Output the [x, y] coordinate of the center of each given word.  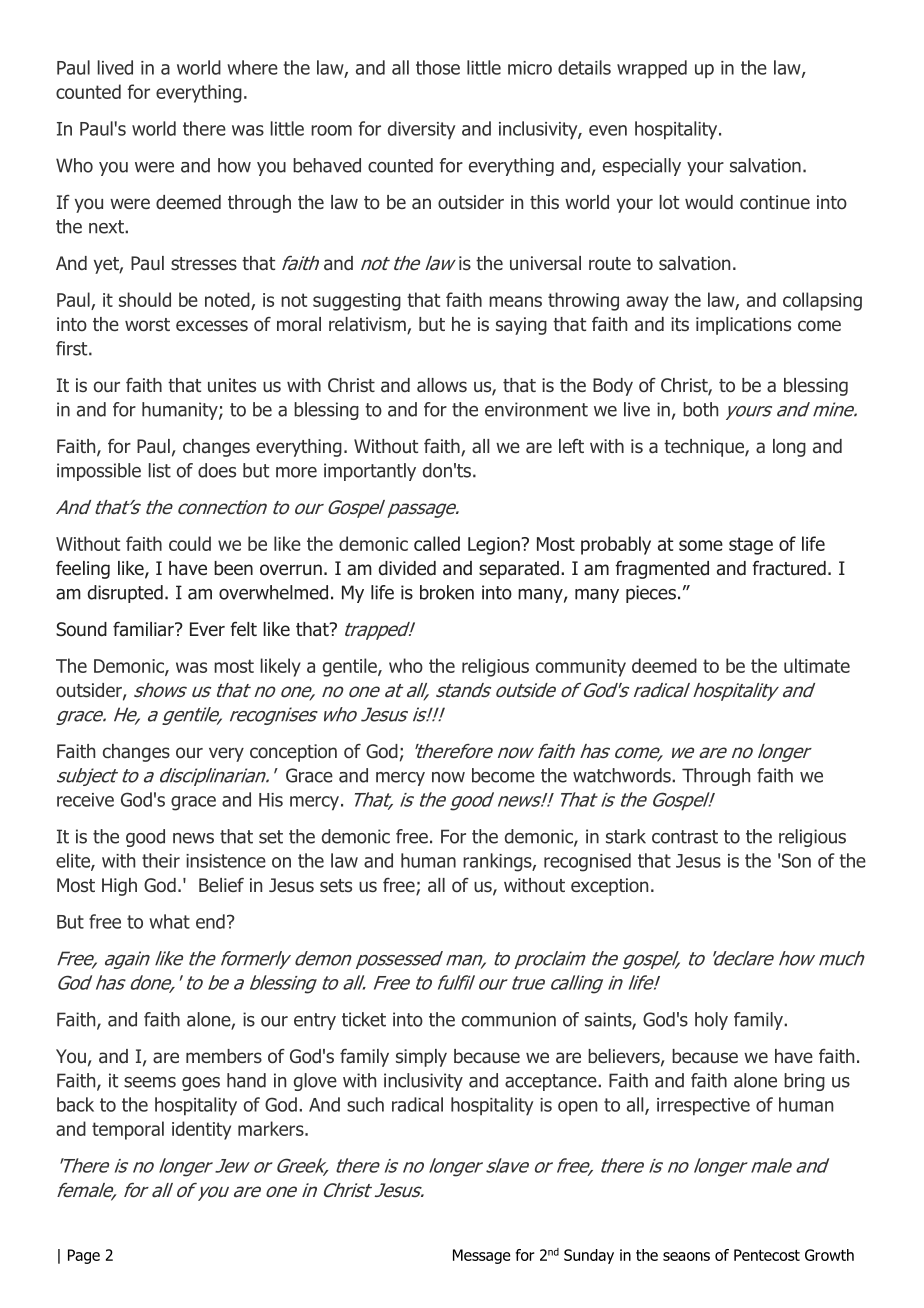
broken [447, 592]
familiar [144, 629]
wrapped [652, 69]
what [169, 921]
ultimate [817, 665]
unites [232, 385]
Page [84, 1256]
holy [711, 1021]
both [700, 409]
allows [442, 385]
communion [509, 1019]
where [252, 67]
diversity [421, 130]
